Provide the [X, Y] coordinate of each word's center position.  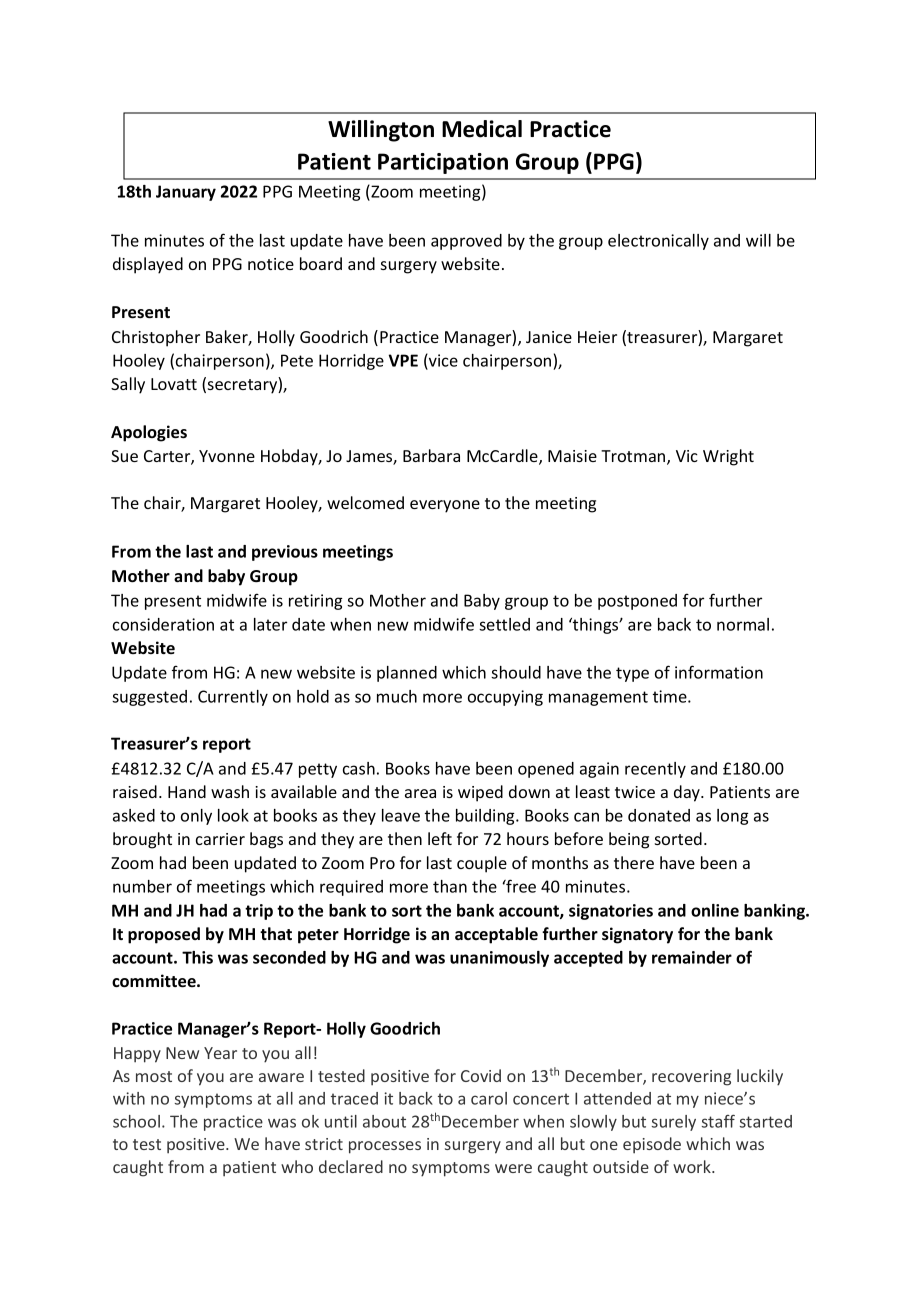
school [136, 1121]
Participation [443, 163]
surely [674, 1123]
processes [385, 1147]
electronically [658, 242]
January [186, 193]
